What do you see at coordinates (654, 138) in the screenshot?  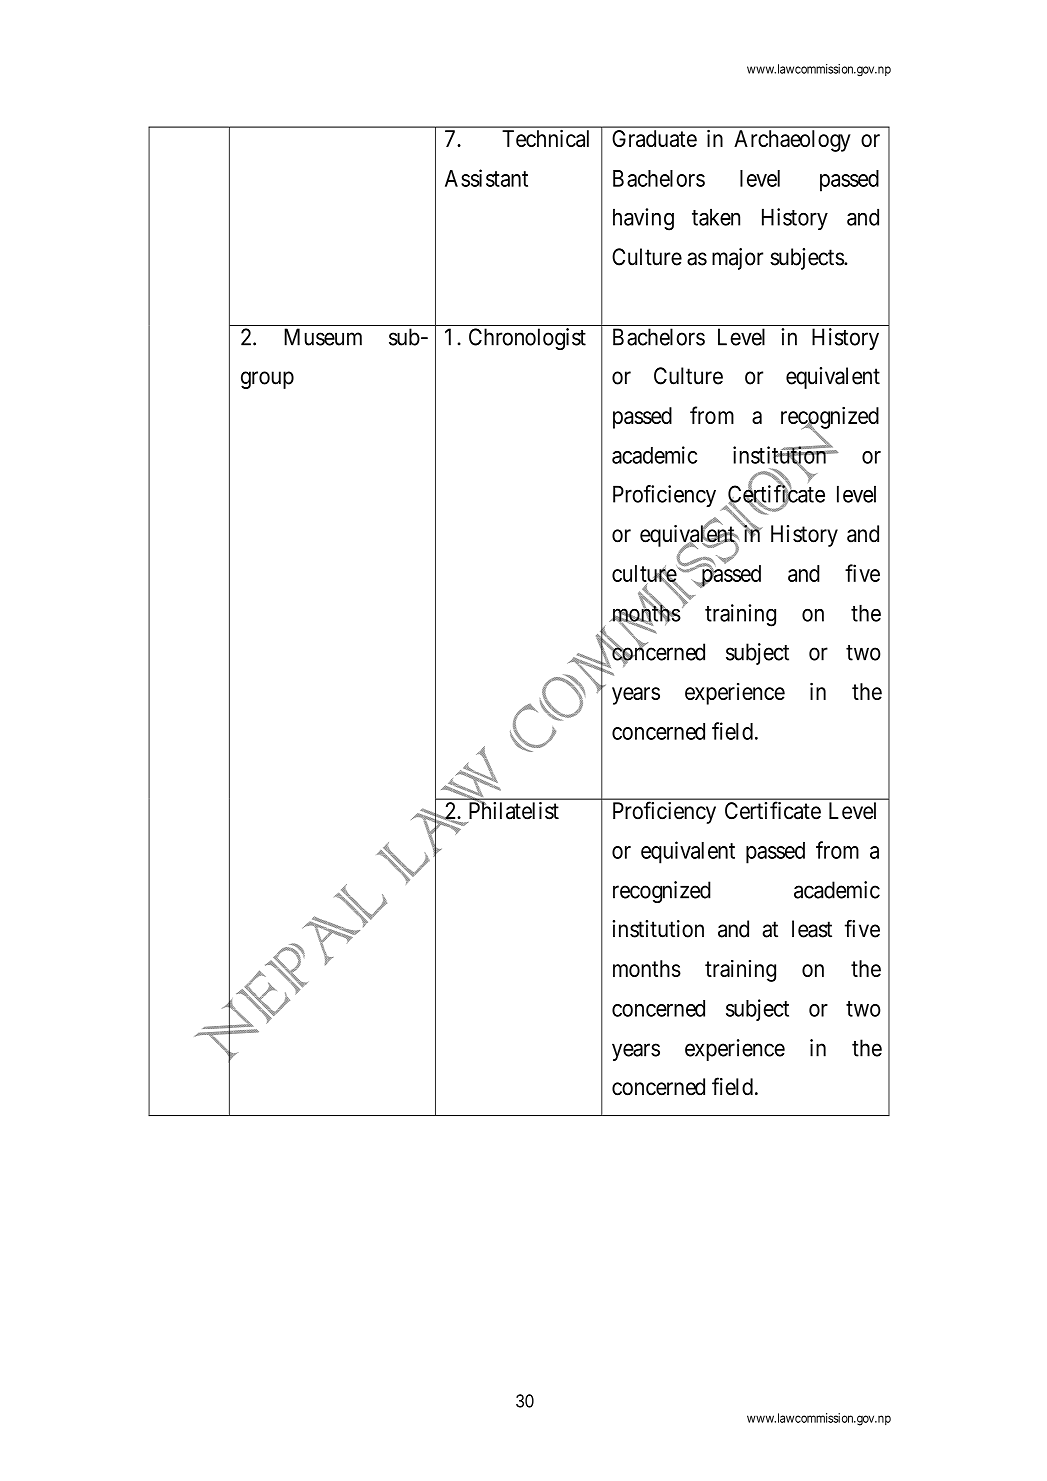 I see `Graduate` at bounding box center [654, 138].
